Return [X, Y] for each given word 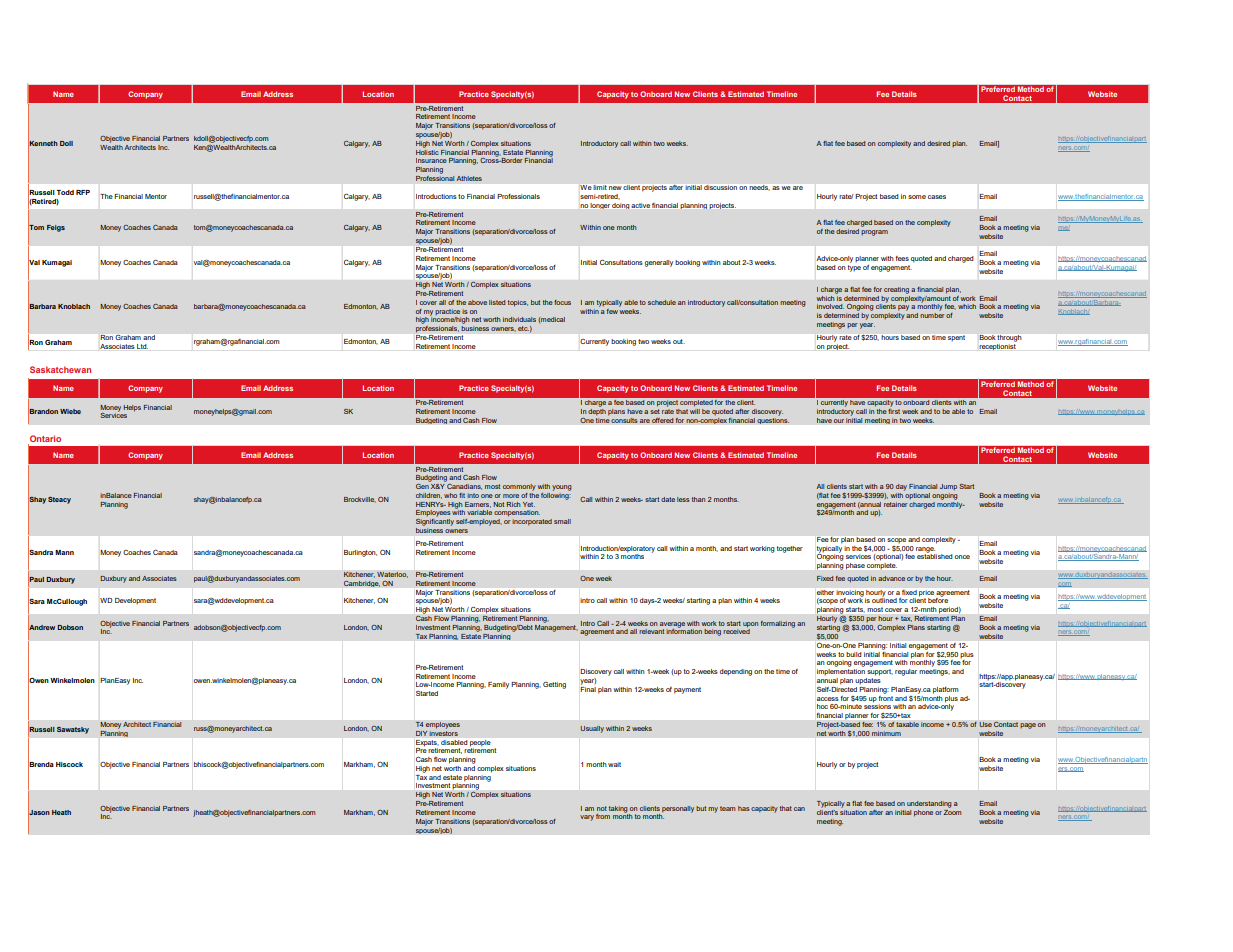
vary [587, 818]
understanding [929, 804]
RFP [83, 192]
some [917, 197]
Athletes [469, 178]
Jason [39, 813]
